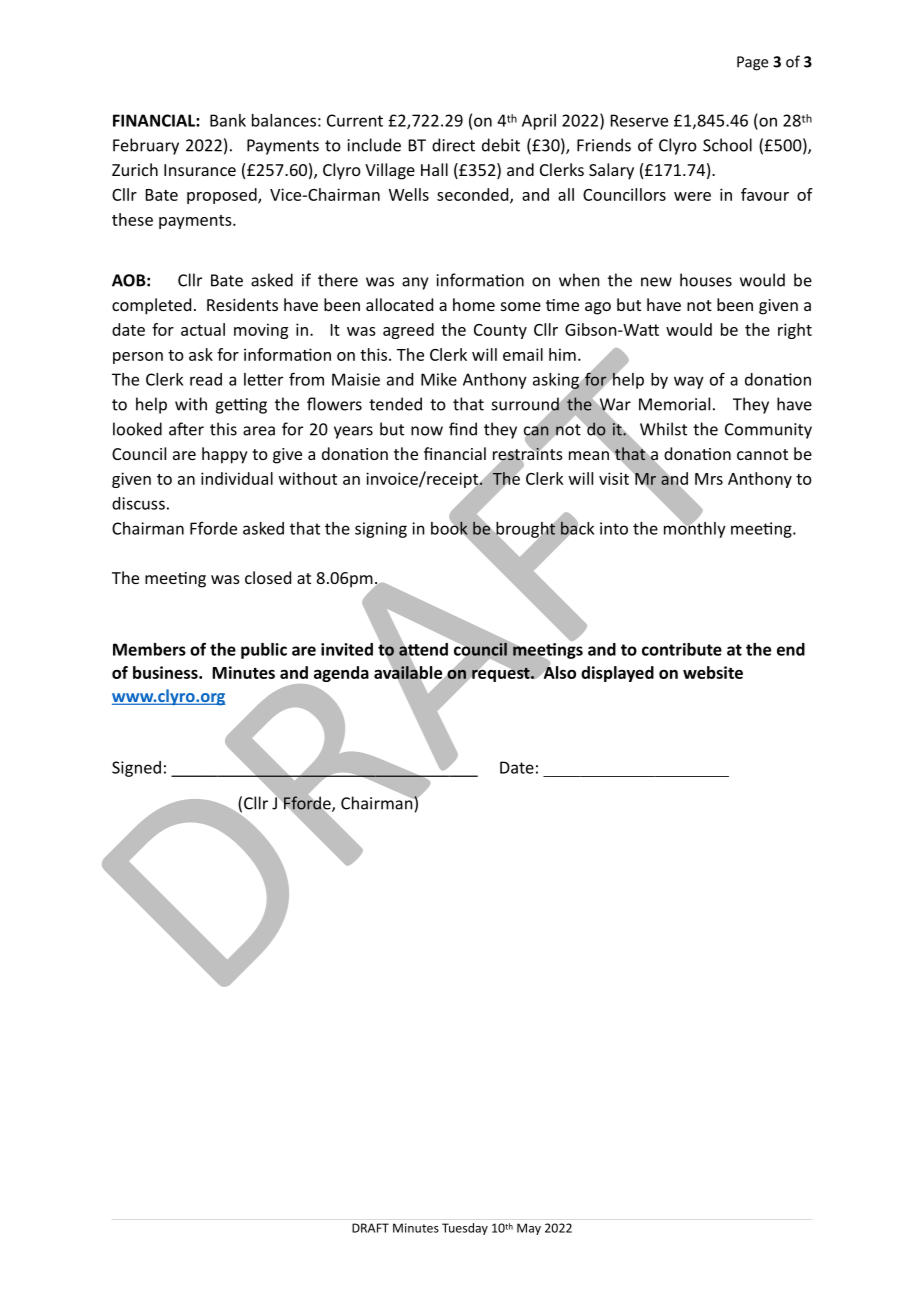 The width and height of the image is (924, 1308). I want to click on Bank, so click(228, 120).
